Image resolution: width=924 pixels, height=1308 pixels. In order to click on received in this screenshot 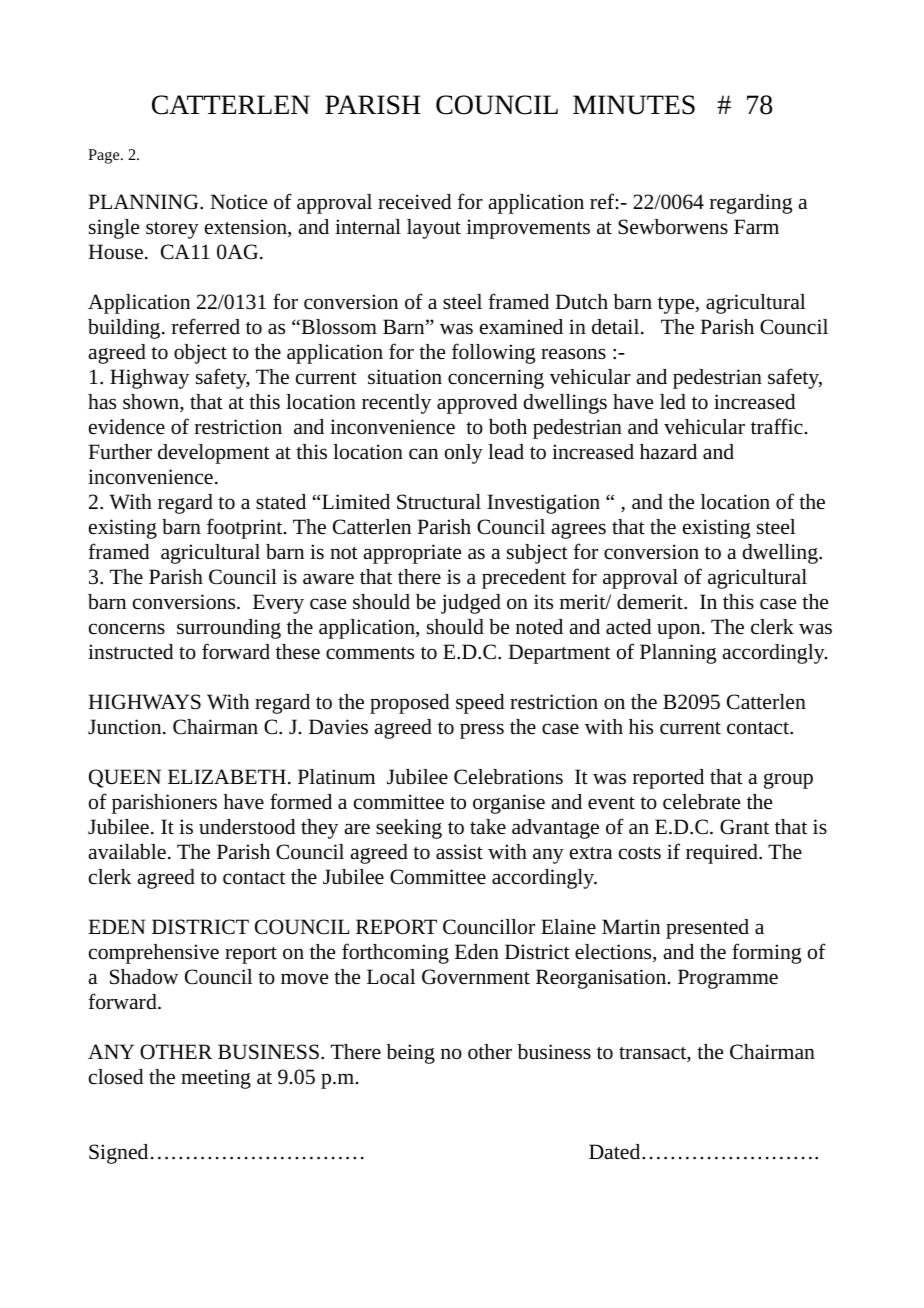, I will do `click(414, 202)`.
